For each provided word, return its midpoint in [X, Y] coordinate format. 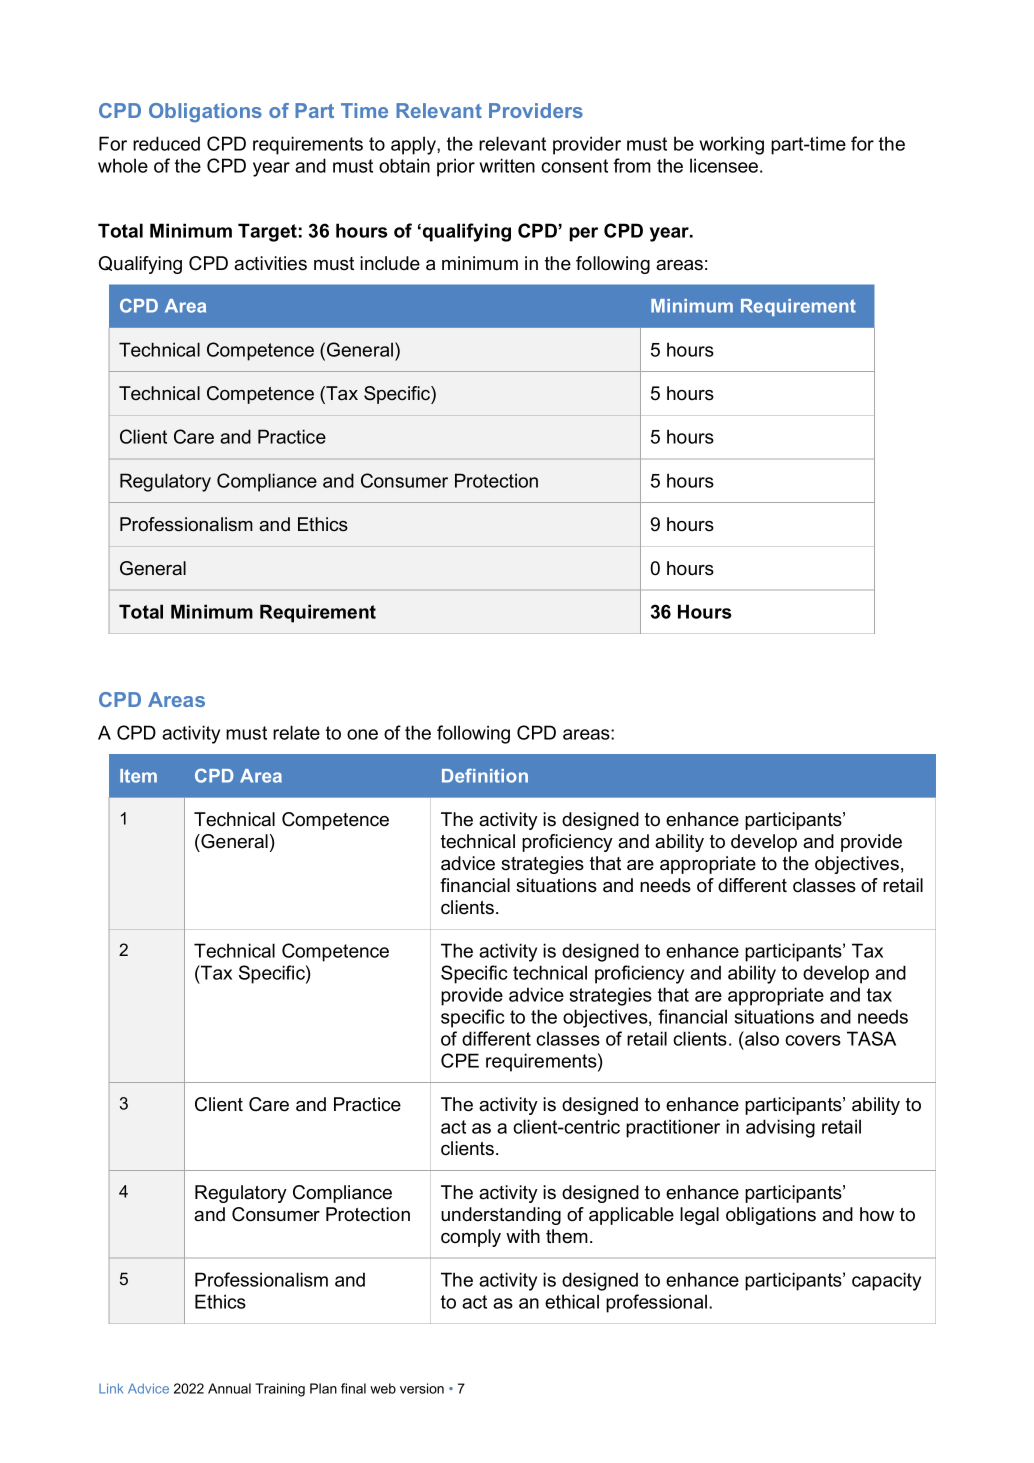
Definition [485, 775]
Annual [229, 1388]
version [422, 1388]
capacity [886, 1281]
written [507, 165]
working [732, 145]
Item [138, 776]
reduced [166, 143]
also [761, 1038]
